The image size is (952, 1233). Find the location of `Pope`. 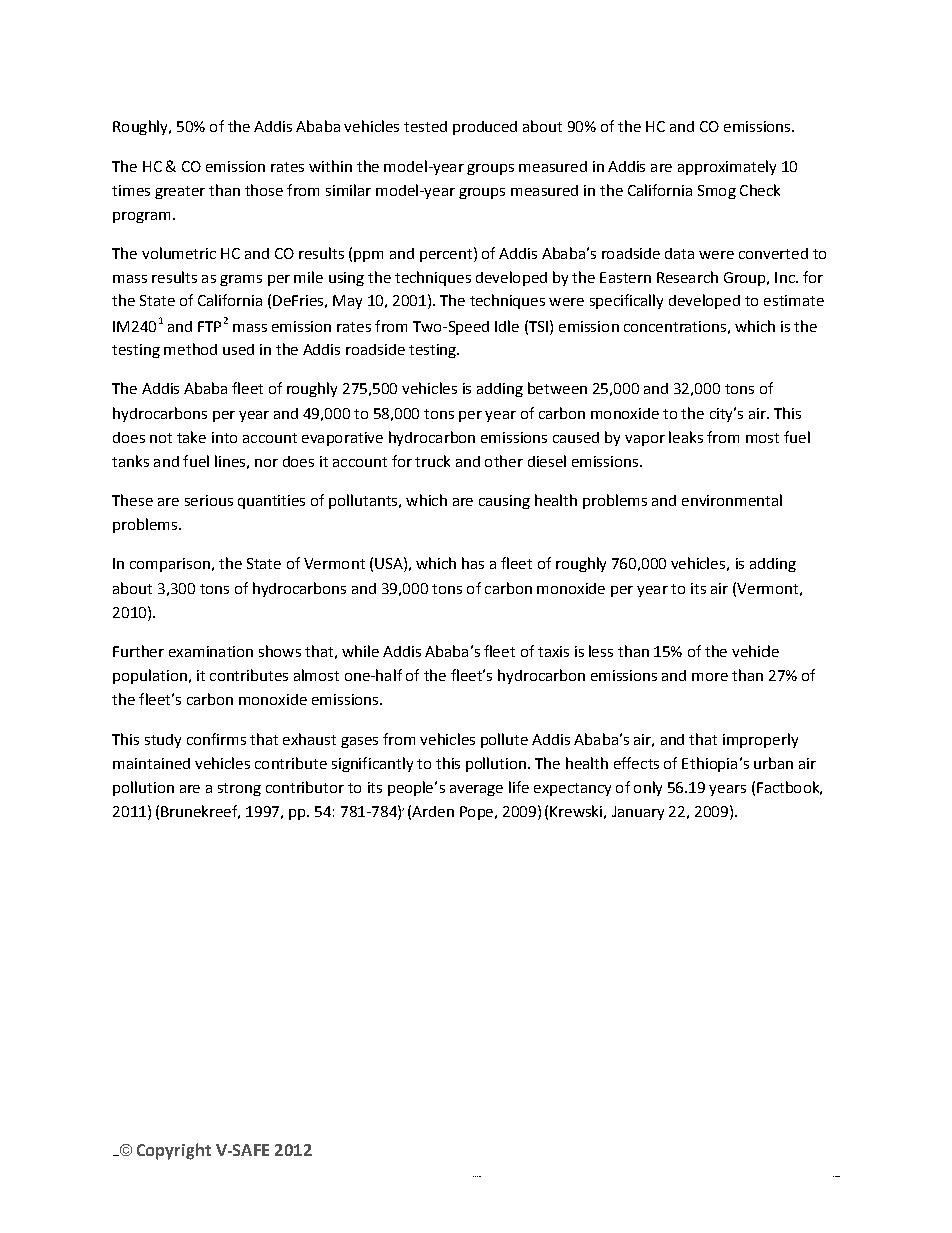

Pope is located at coordinates (476, 813).
